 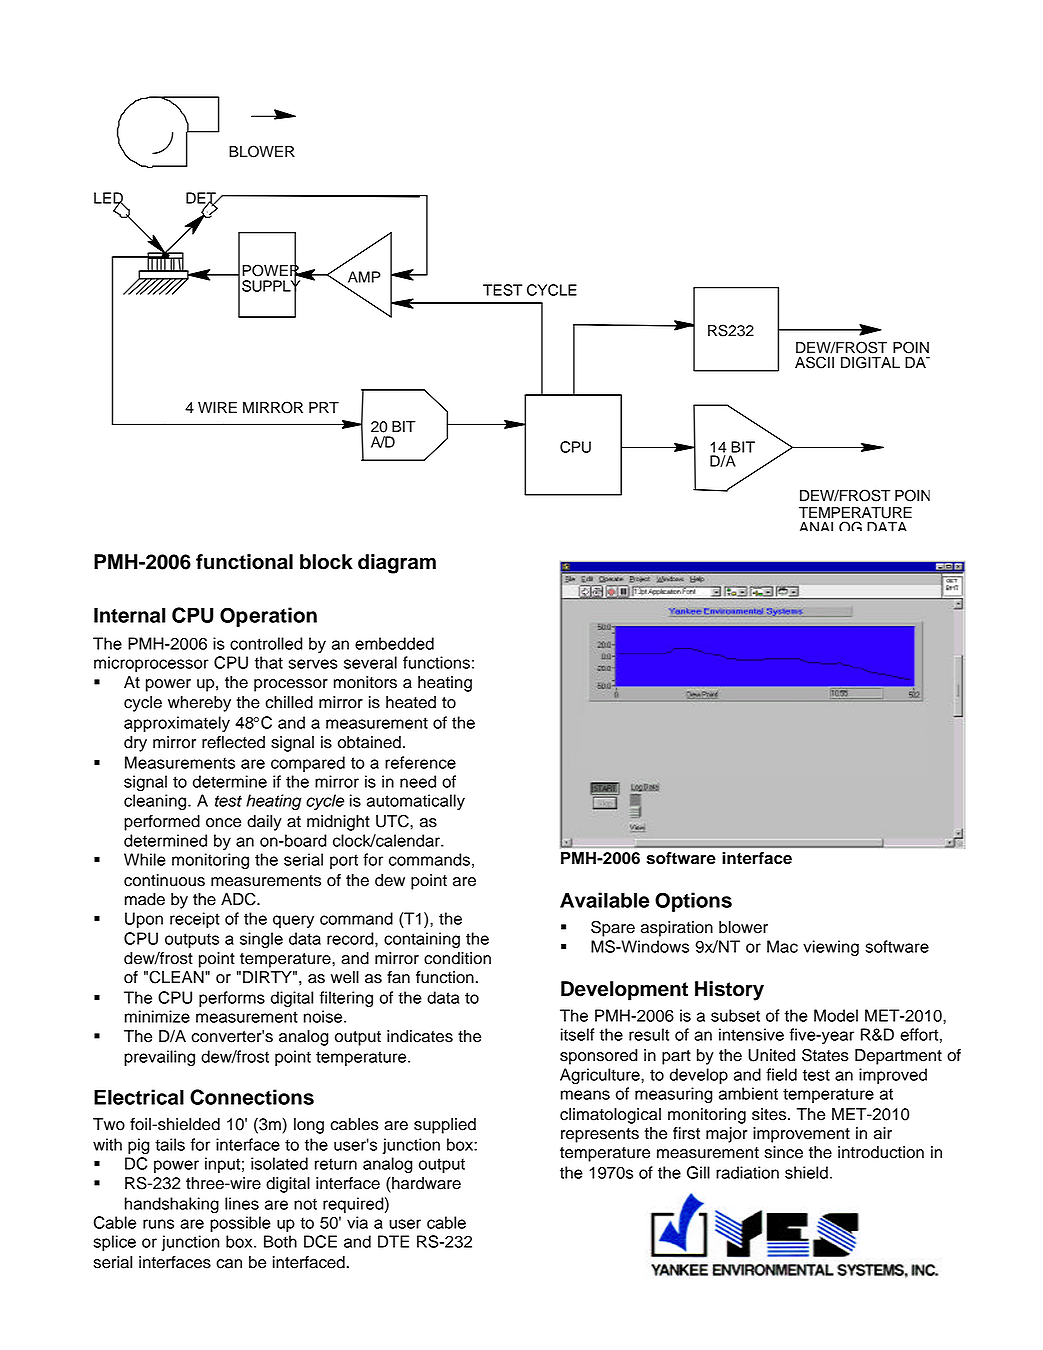 I want to click on possible, so click(x=240, y=1224).
